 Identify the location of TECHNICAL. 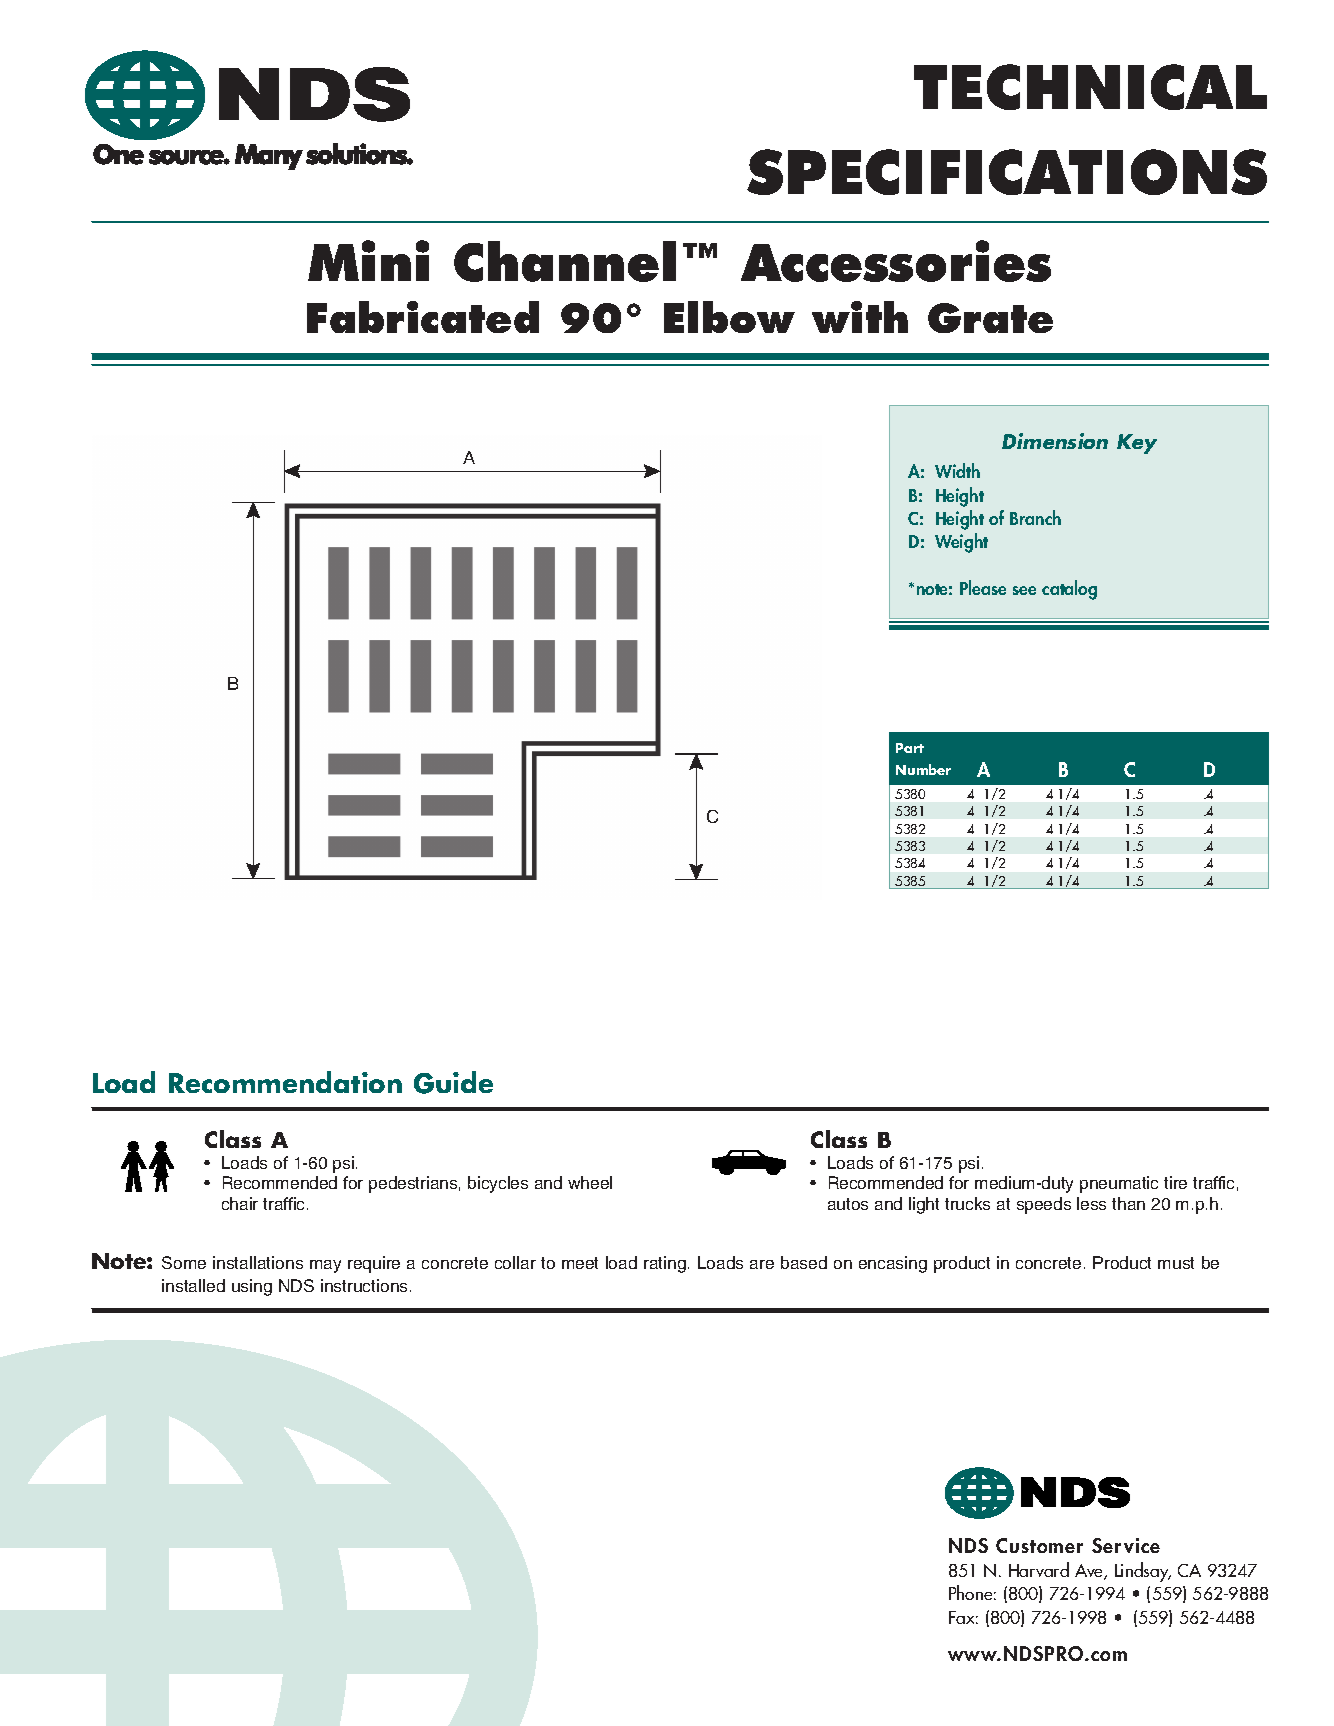
(1090, 87).
